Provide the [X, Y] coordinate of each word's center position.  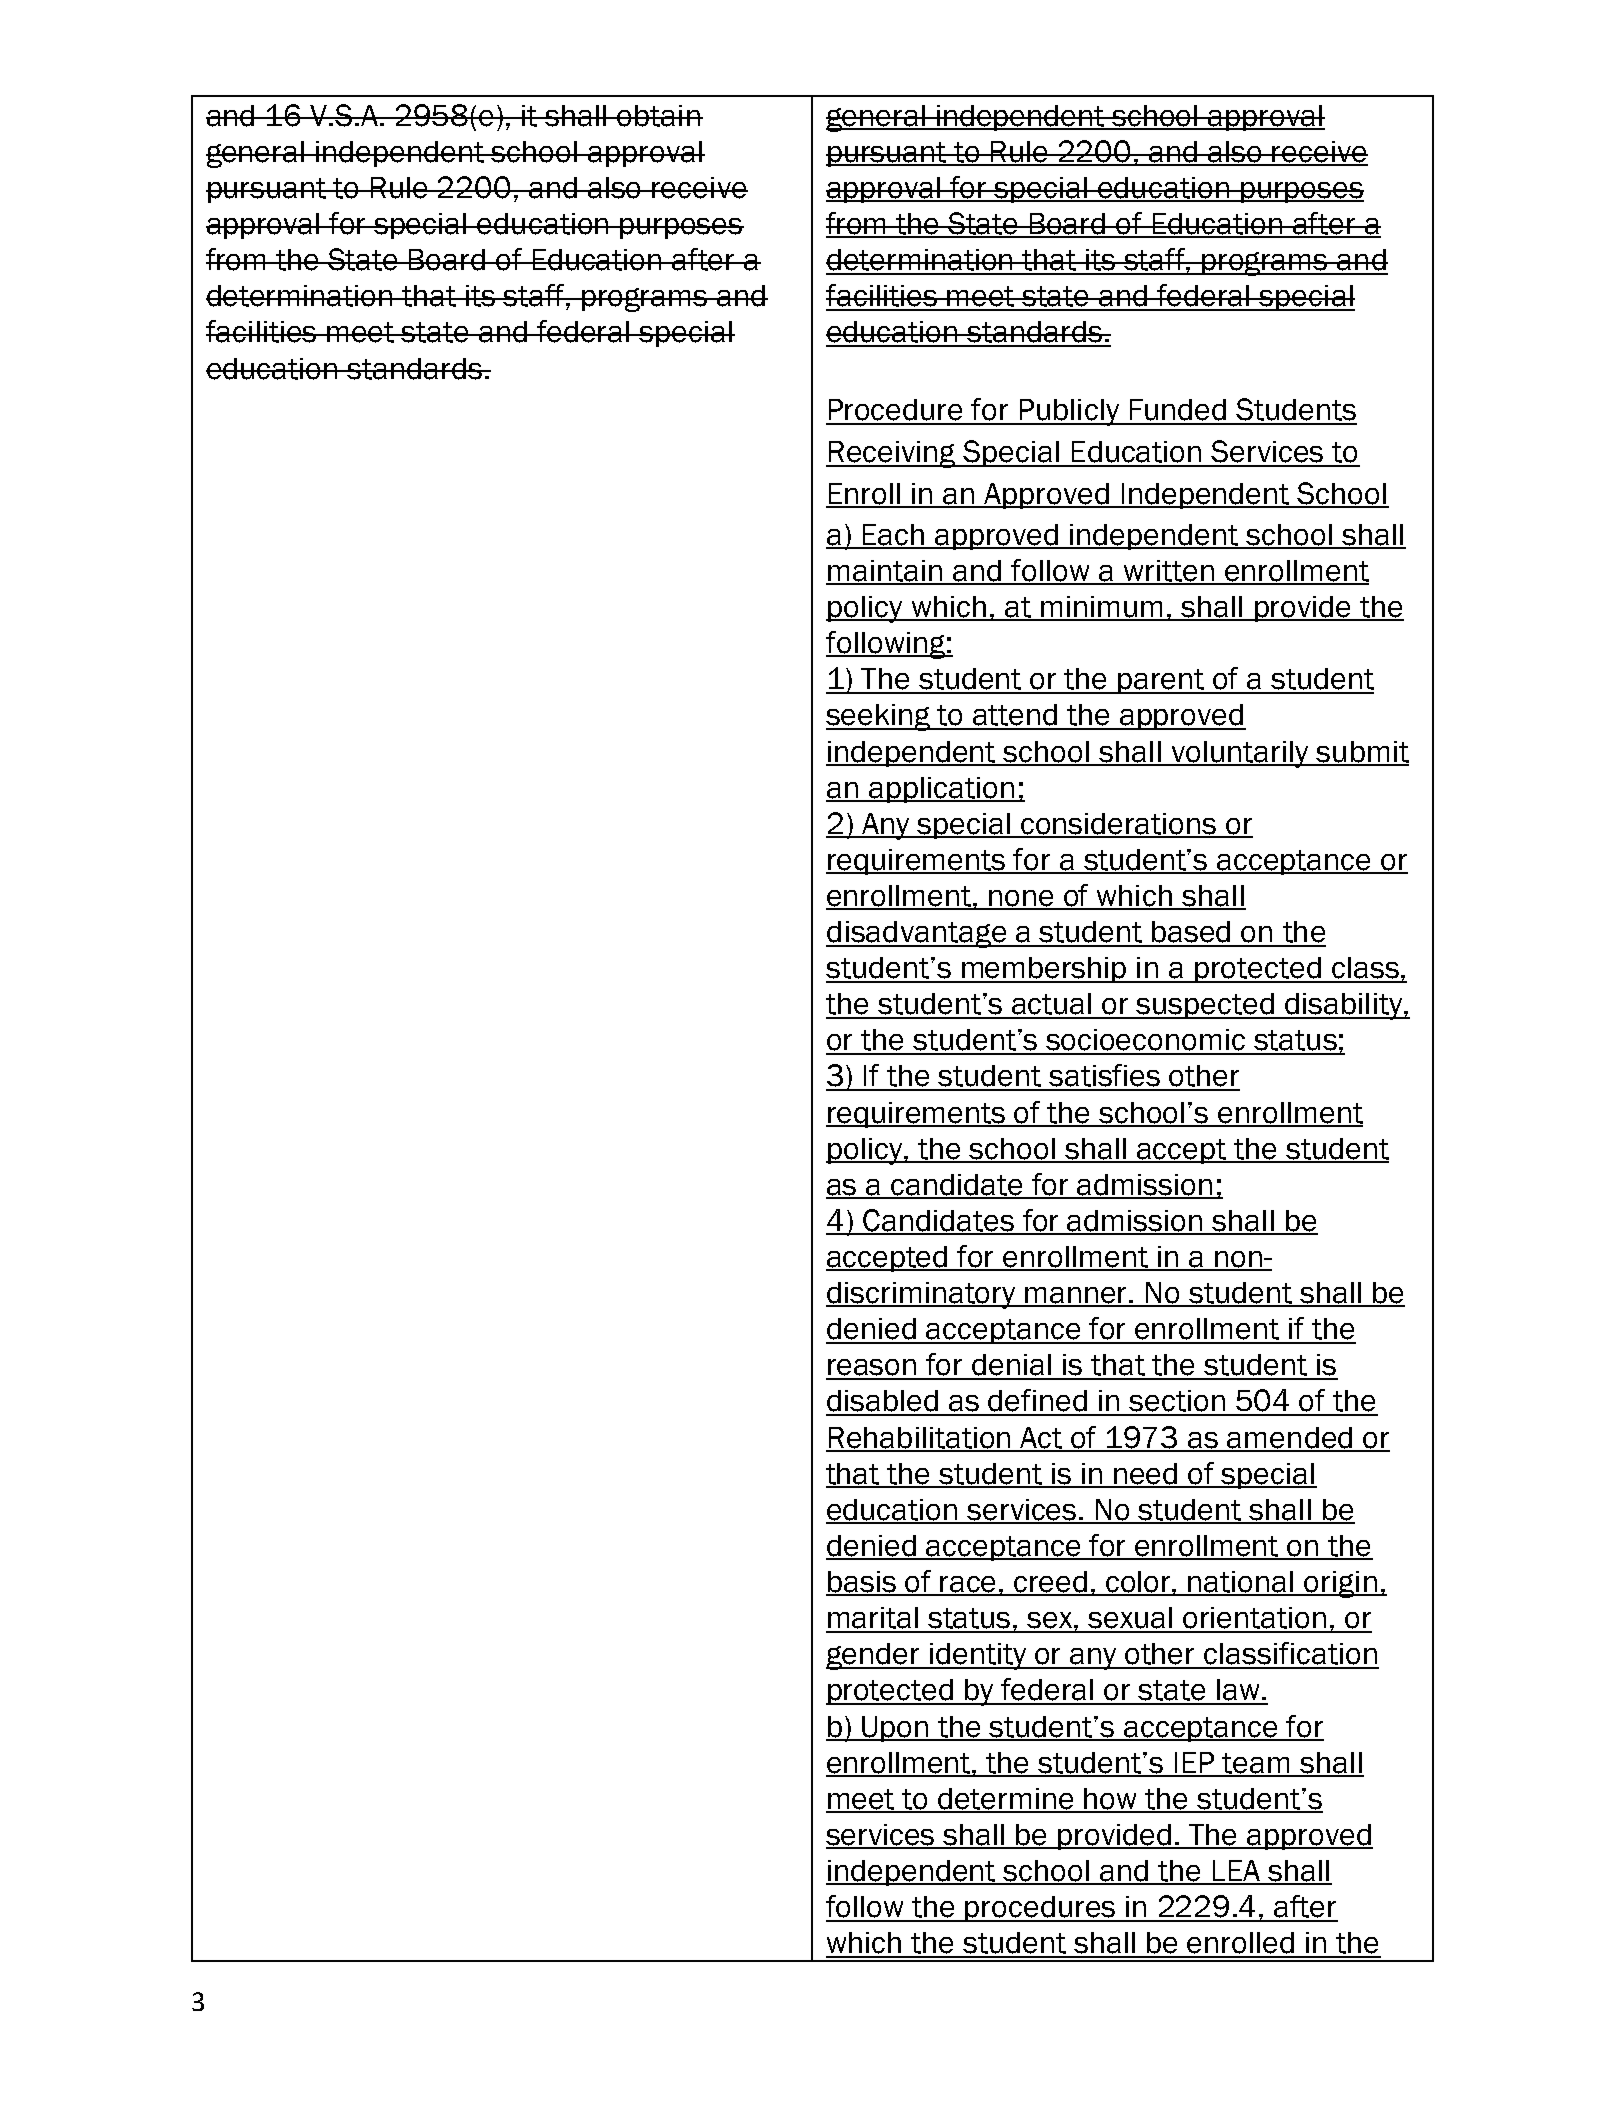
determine [1006, 1800]
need [1146, 1475]
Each [894, 536]
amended [1290, 1439]
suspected [1205, 1006]
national [1241, 1583]
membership [1045, 970]
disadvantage [917, 934]
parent [1162, 681]
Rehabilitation [920, 1439]
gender [874, 1656]
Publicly [1069, 412]
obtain [659, 116]
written [1168, 572]
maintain [885, 572]
